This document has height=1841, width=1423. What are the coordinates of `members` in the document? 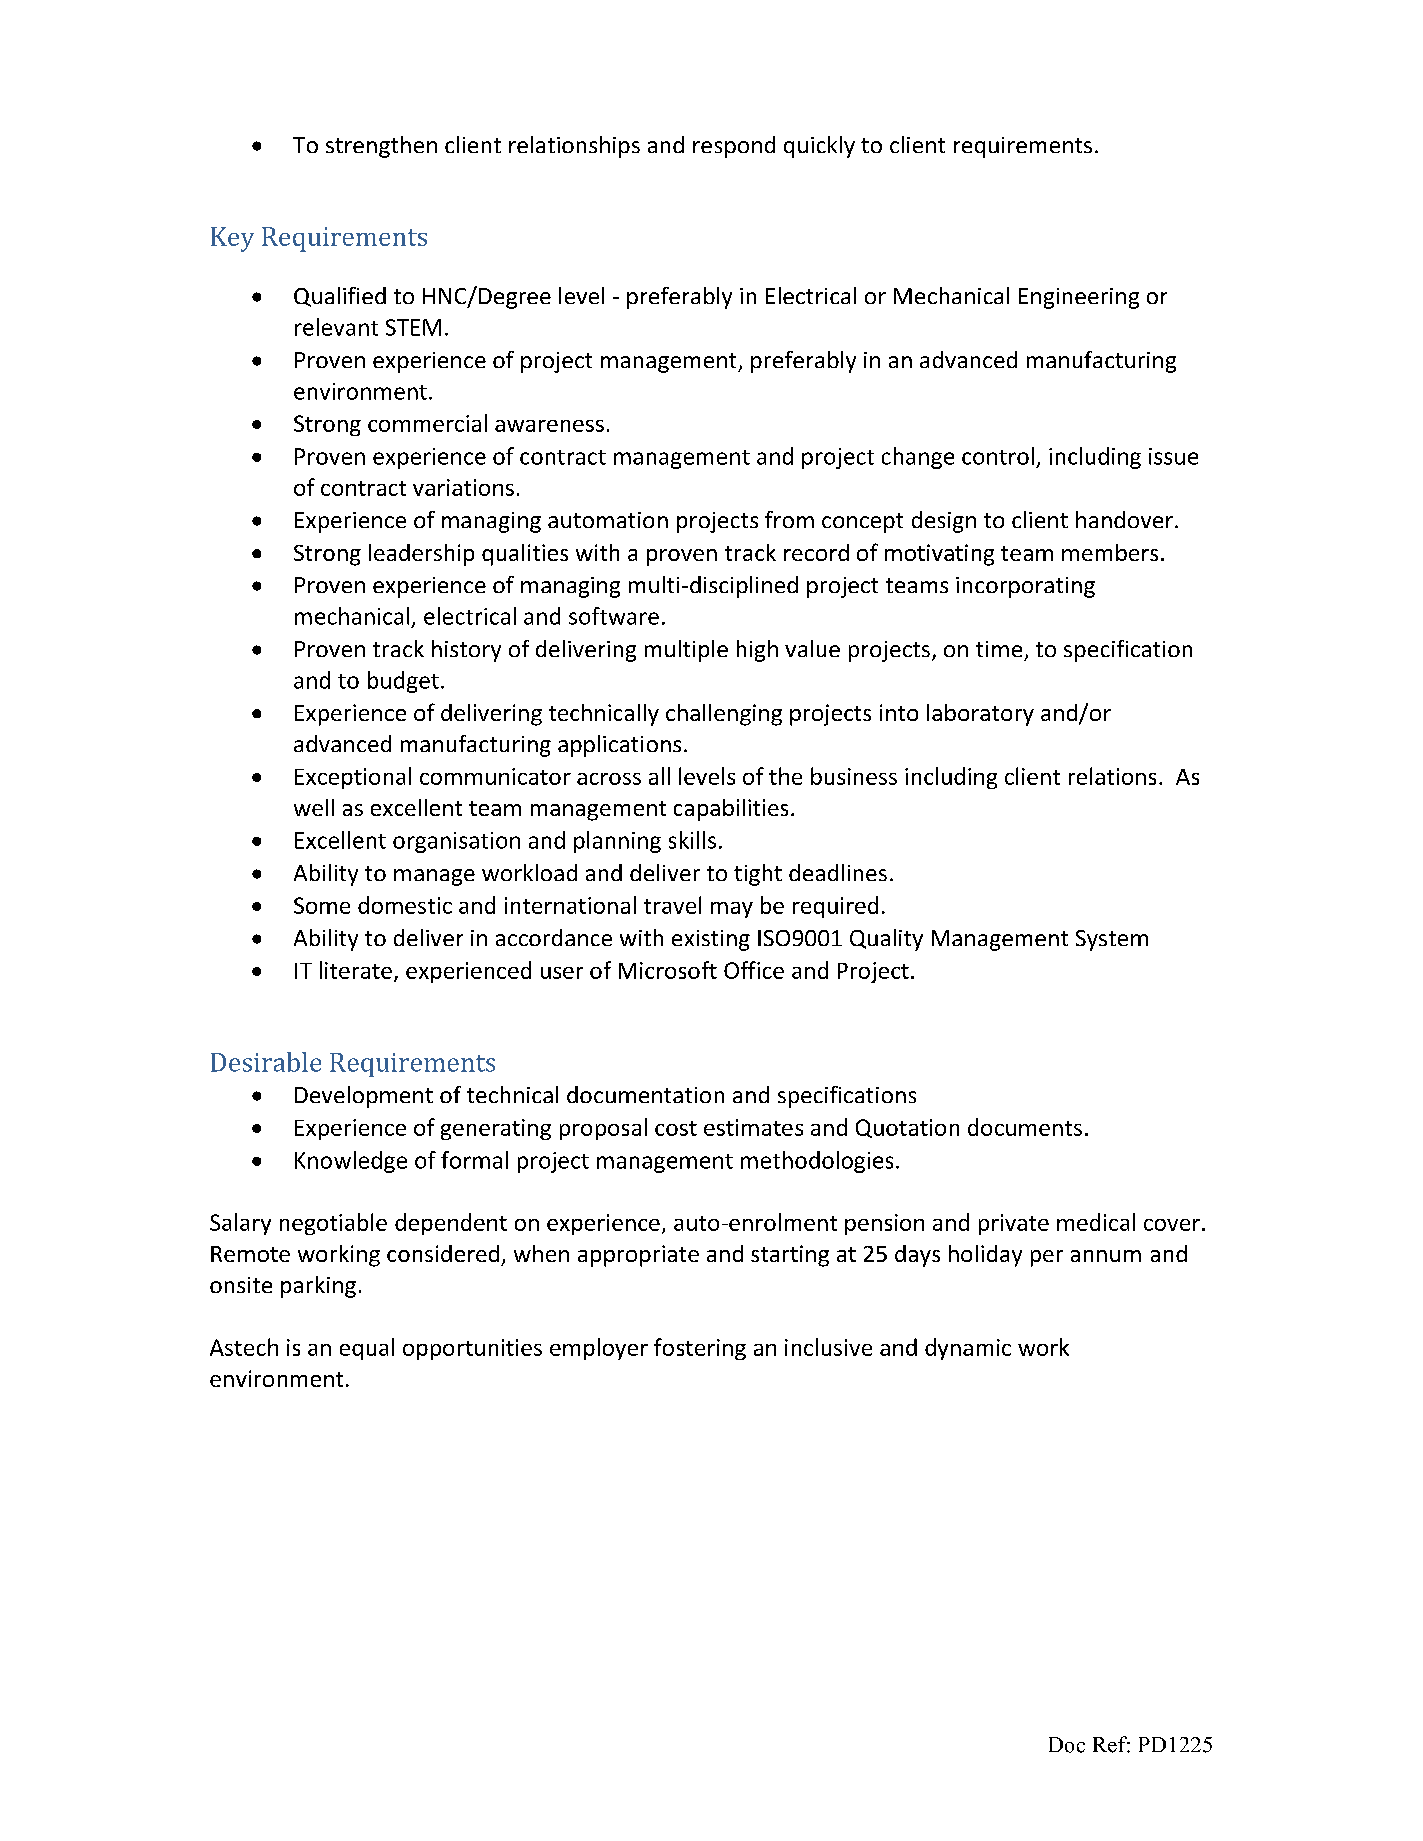 It's located at (1110, 552).
